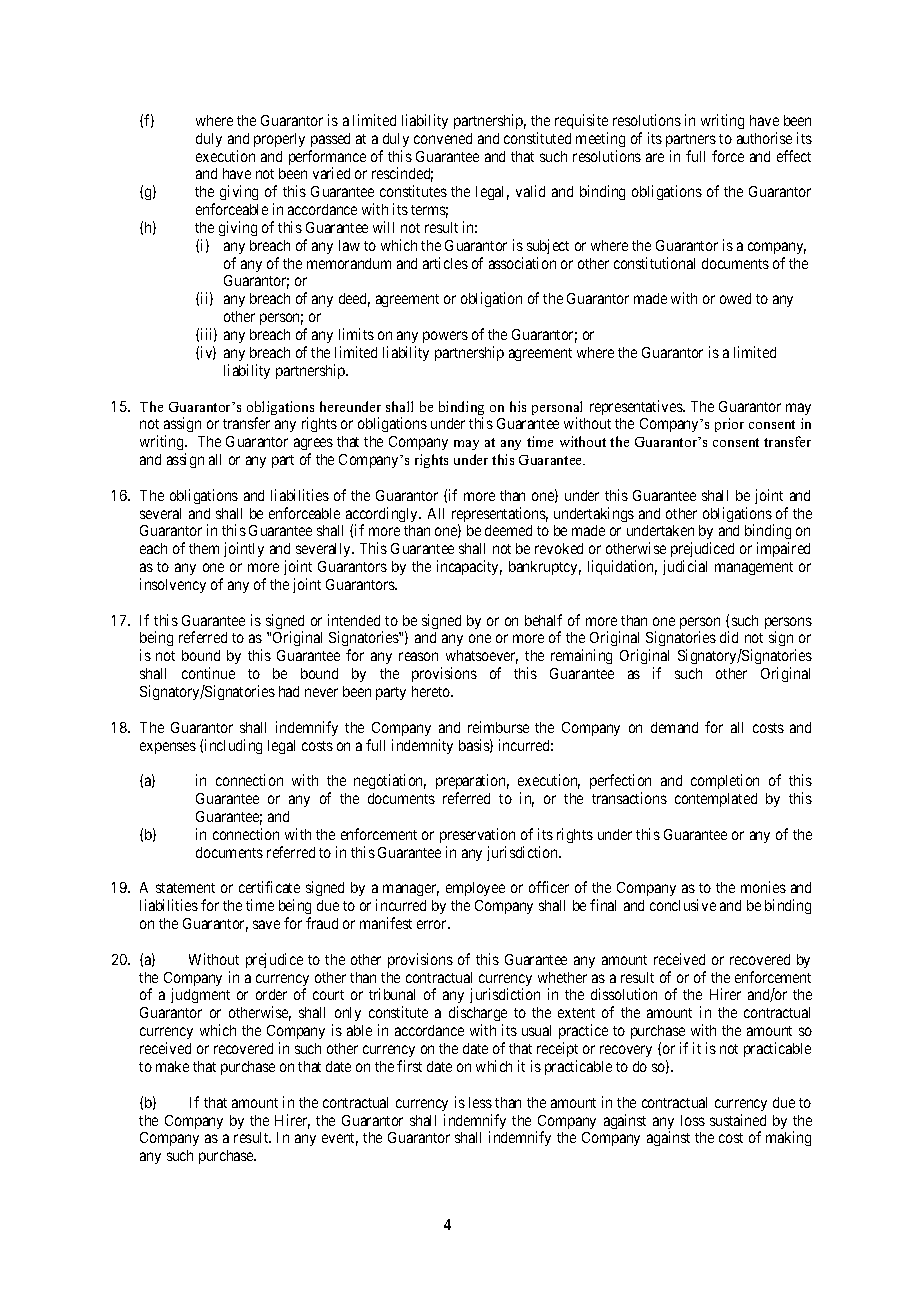 The height and width of the screenshot is (1308, 924). What do you see at coordinates (279, 140) in the screenshot?
I see `properly` at bounding box center [279, 140].
